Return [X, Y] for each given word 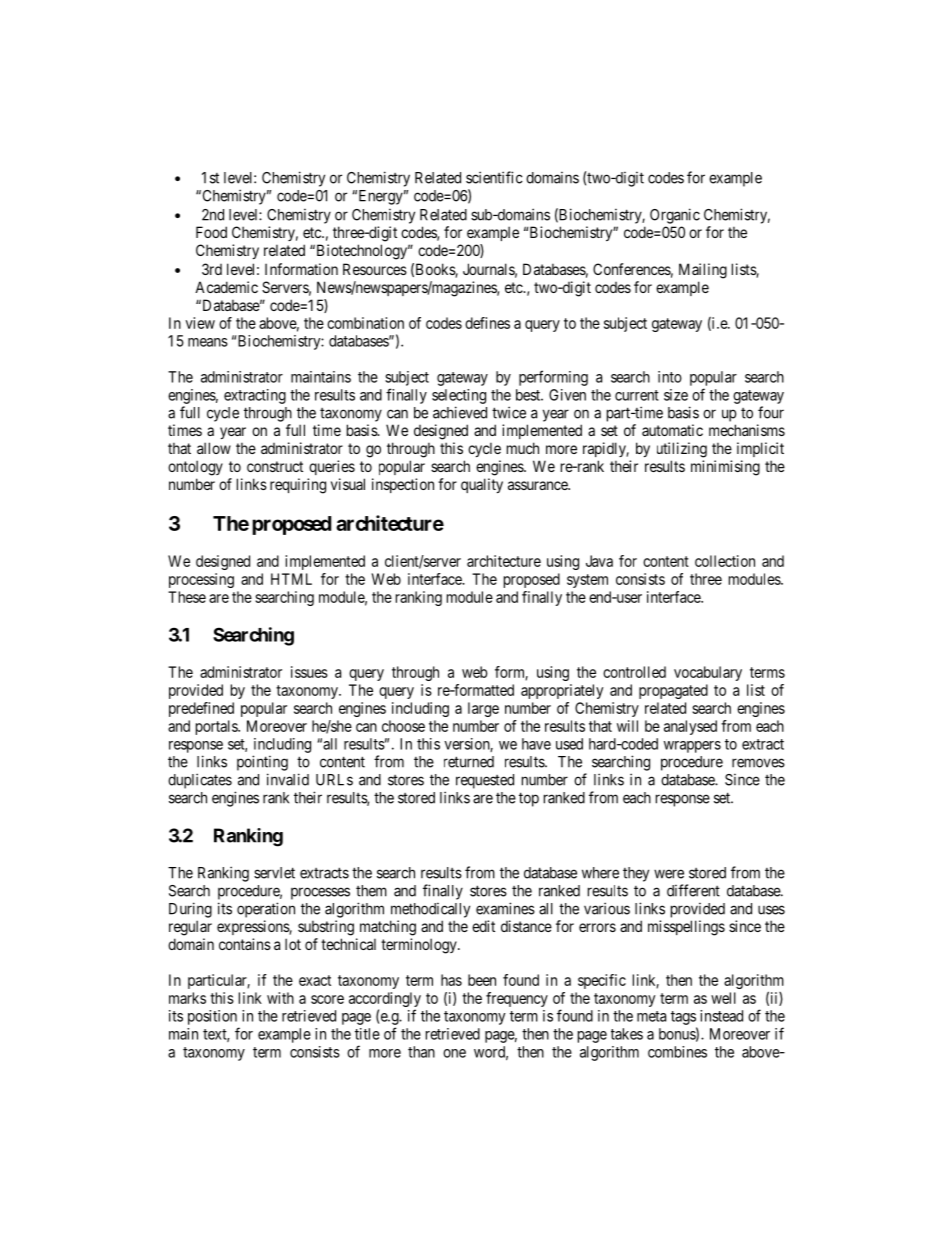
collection [725, 561]
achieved [460, 412]
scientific [494, 177]
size [676, 395]
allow [214, 448]
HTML [291, 579]
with [280, 998]
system [587, 581]
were [669, 874]
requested [485, 781]
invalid [288, 779]
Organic [675, 216]
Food [211, 232]
